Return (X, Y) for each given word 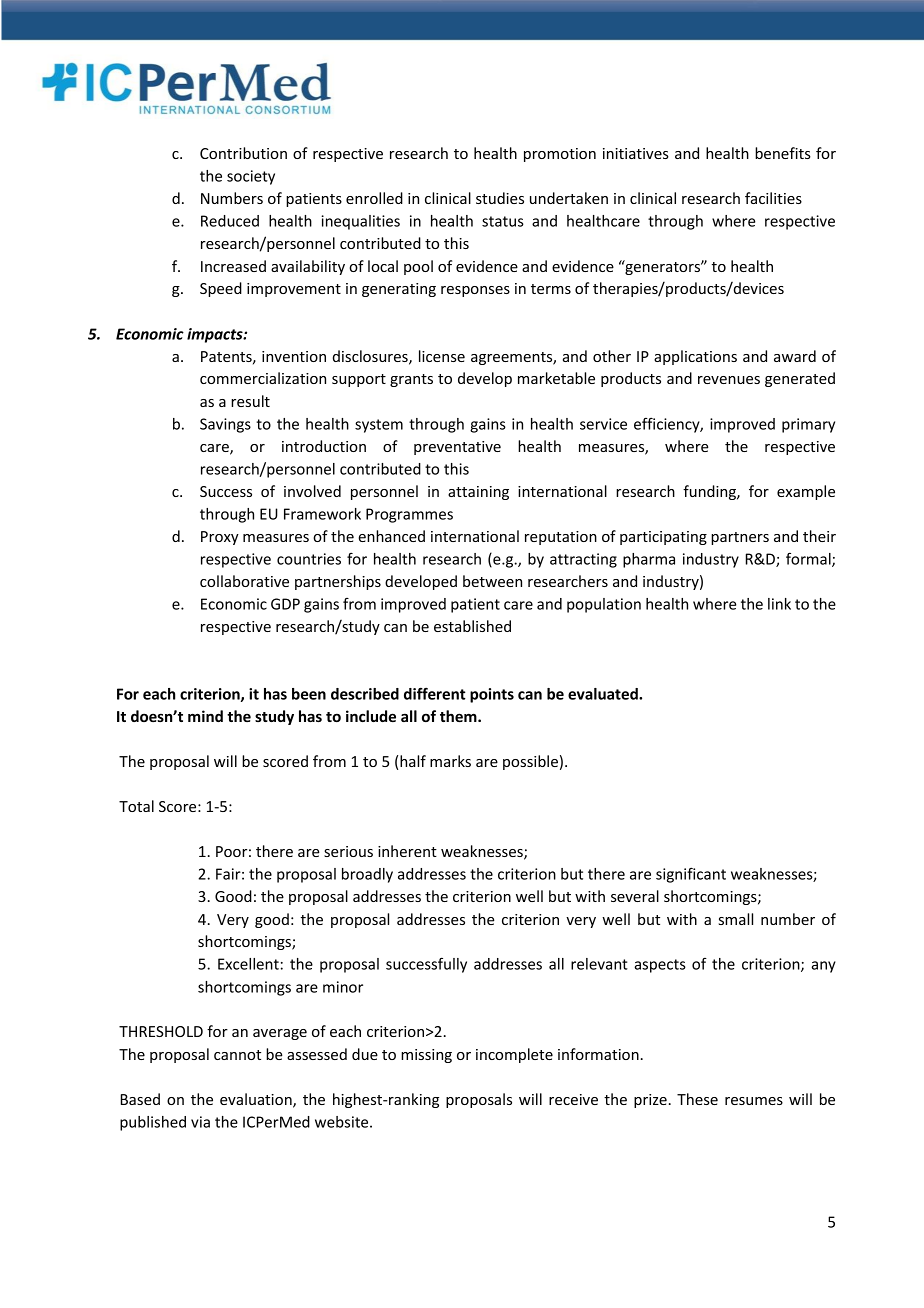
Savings (225, 425)
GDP (285, 604)
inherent (407, 851)
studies (500, 198)
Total (136, 806)
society (251, 177)
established (472, 626)
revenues (729, 380)
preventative (457, 448)
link (779, 604)
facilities (773, 198)
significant (691, 875)
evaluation (257, 1100)
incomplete (514, 1055)
